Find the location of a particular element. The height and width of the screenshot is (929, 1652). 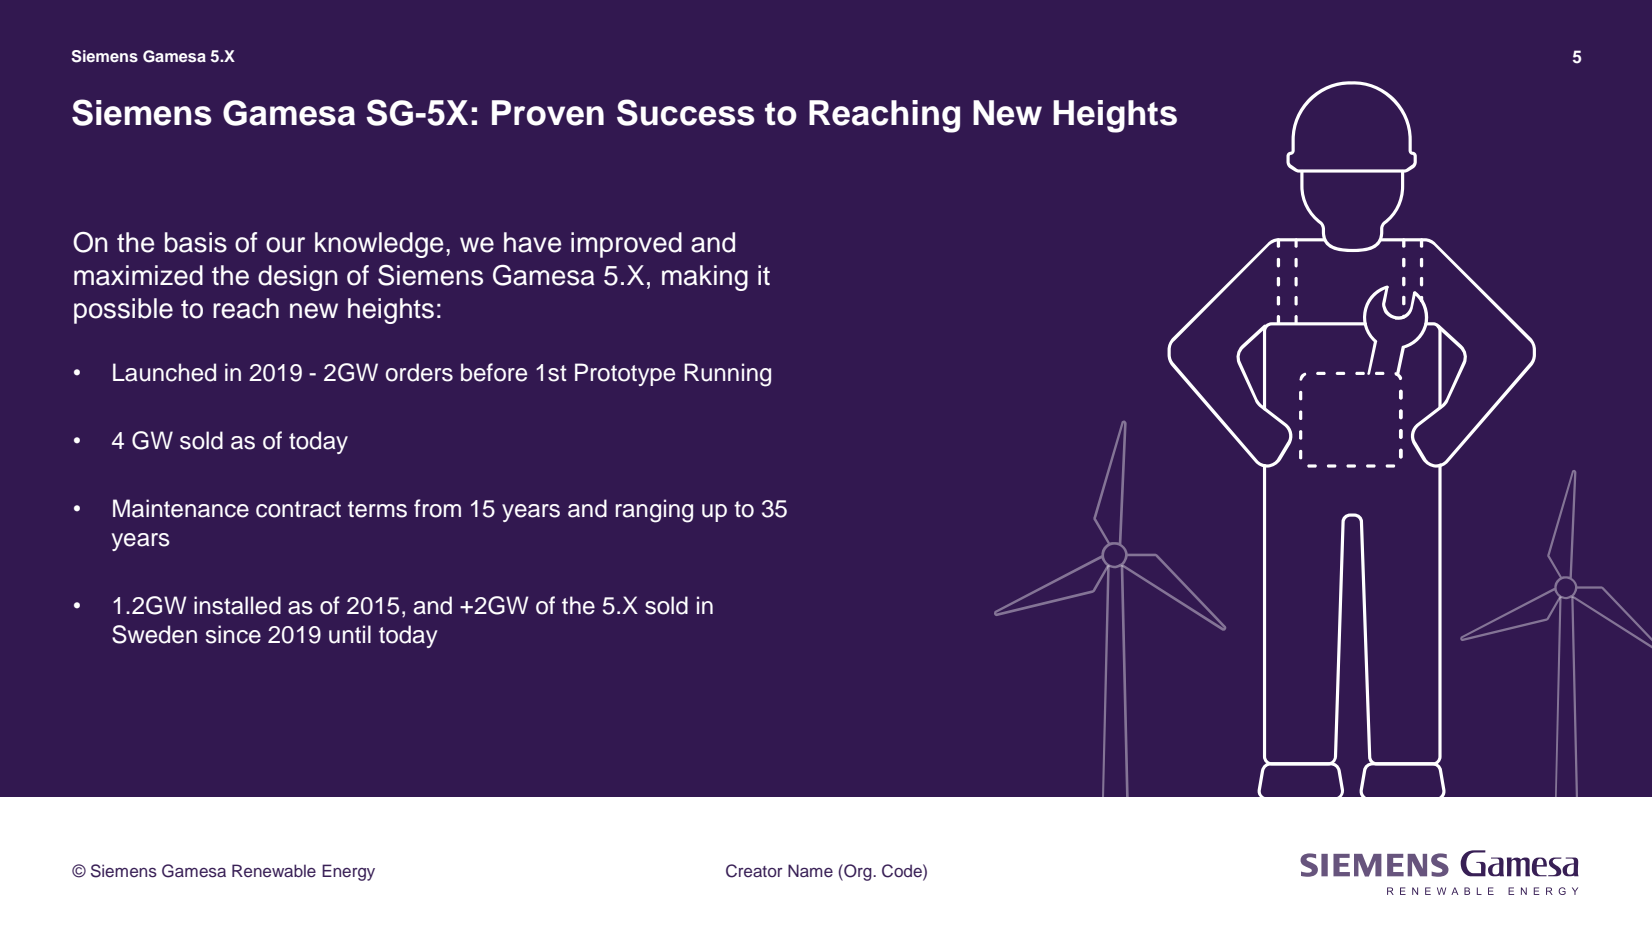

before is located at coordinates (494, 372).
